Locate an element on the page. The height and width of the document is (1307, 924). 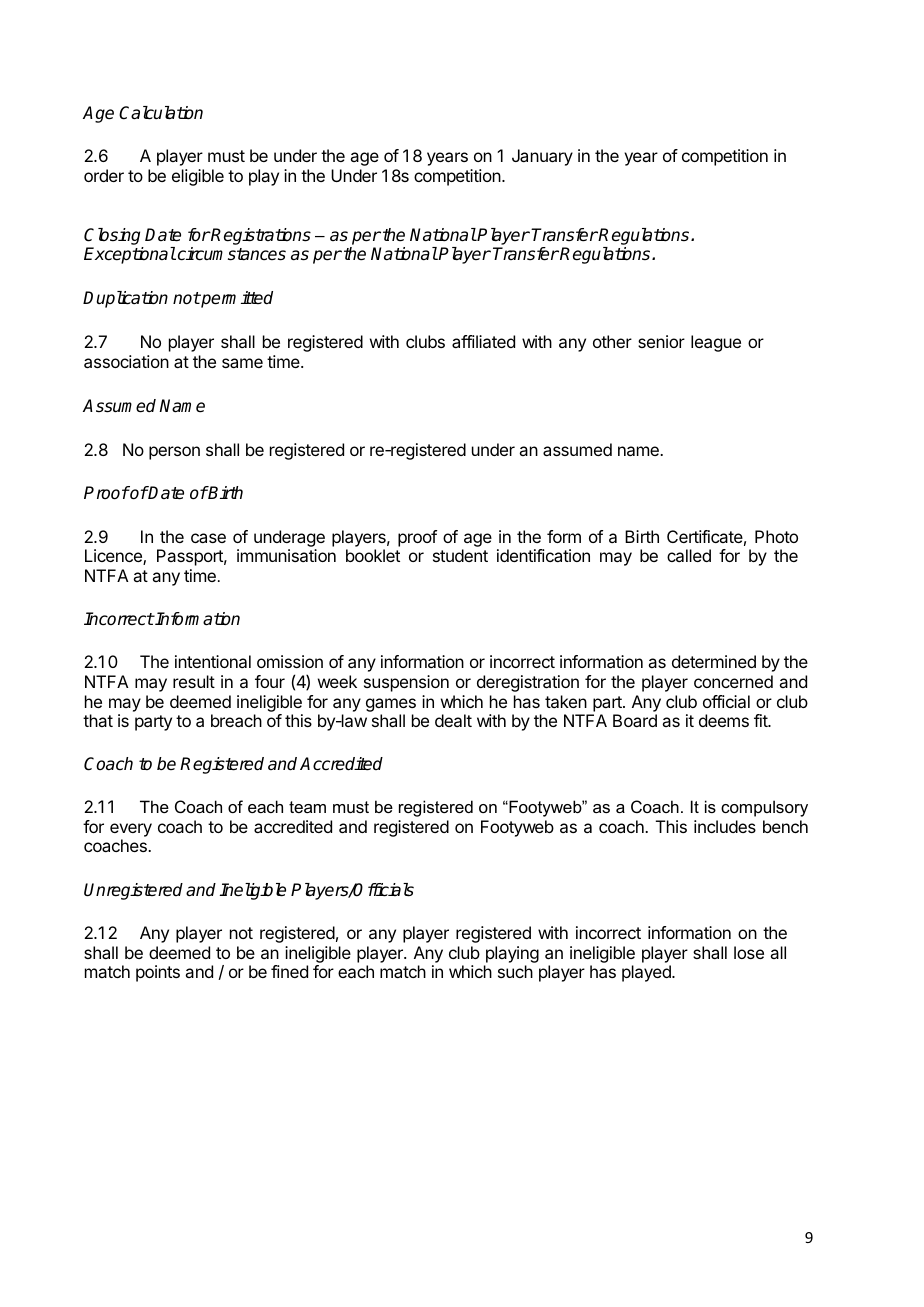
points is located at coordinates (158, 973).
